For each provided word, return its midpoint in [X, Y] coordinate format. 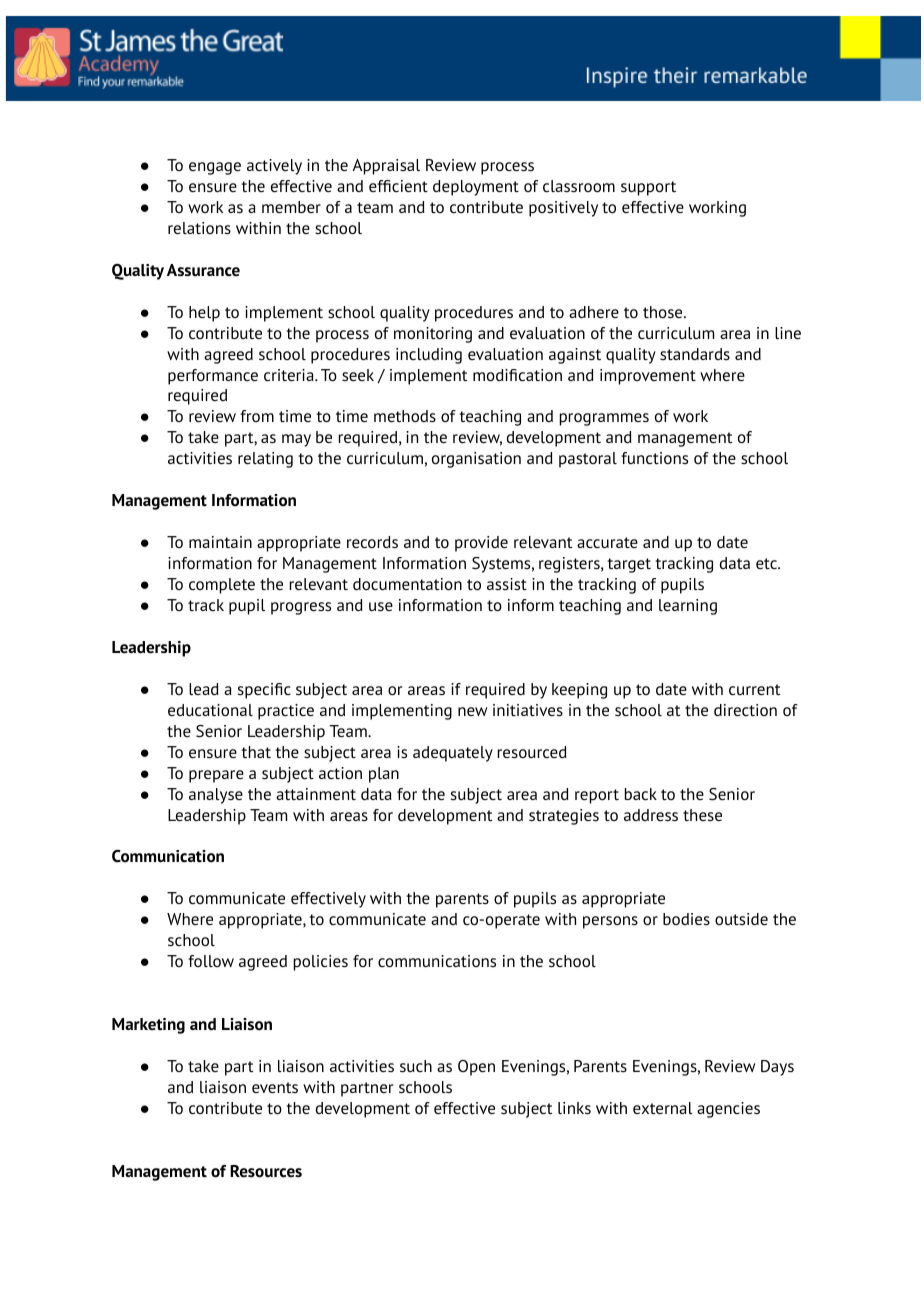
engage [215, 168]
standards [695, 354]
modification [517, 375]
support [648, 188]
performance [213, 377]
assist [507, 584]
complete [222, 586]
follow [211, 961]
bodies [686, 919]
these [702, 815]
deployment [476, 188]
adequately [453, 754]
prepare [216, 776]
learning [688, 607]
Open [476, 1068]
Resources [266, 1171]
